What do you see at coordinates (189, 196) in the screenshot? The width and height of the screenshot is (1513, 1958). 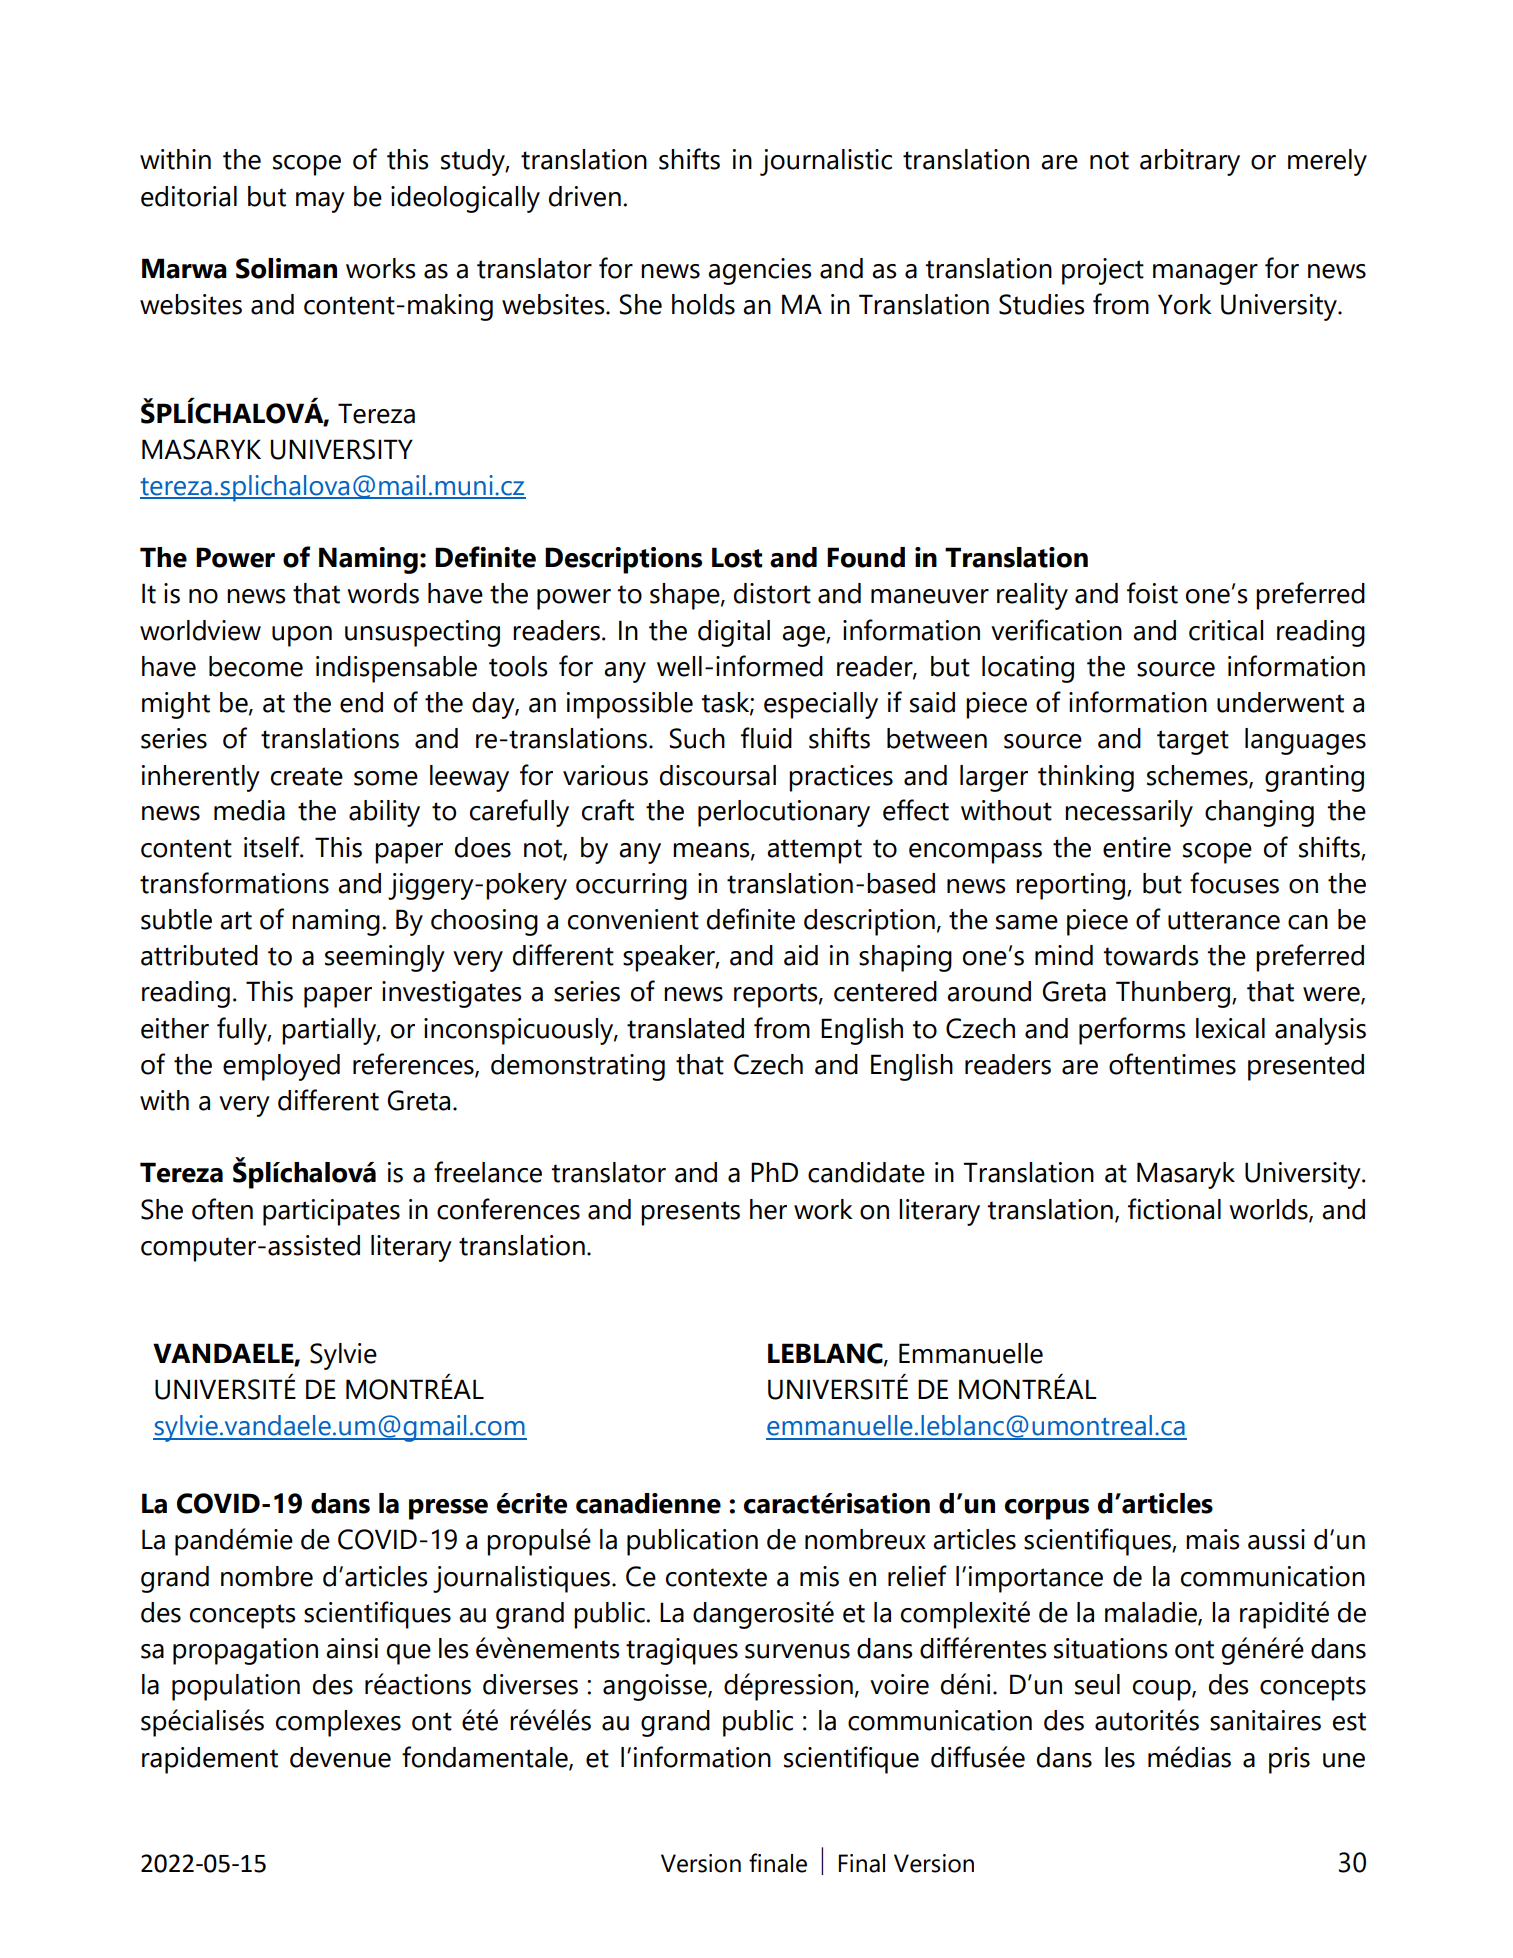 I see `editorial` at bounding box center [189, 196].
